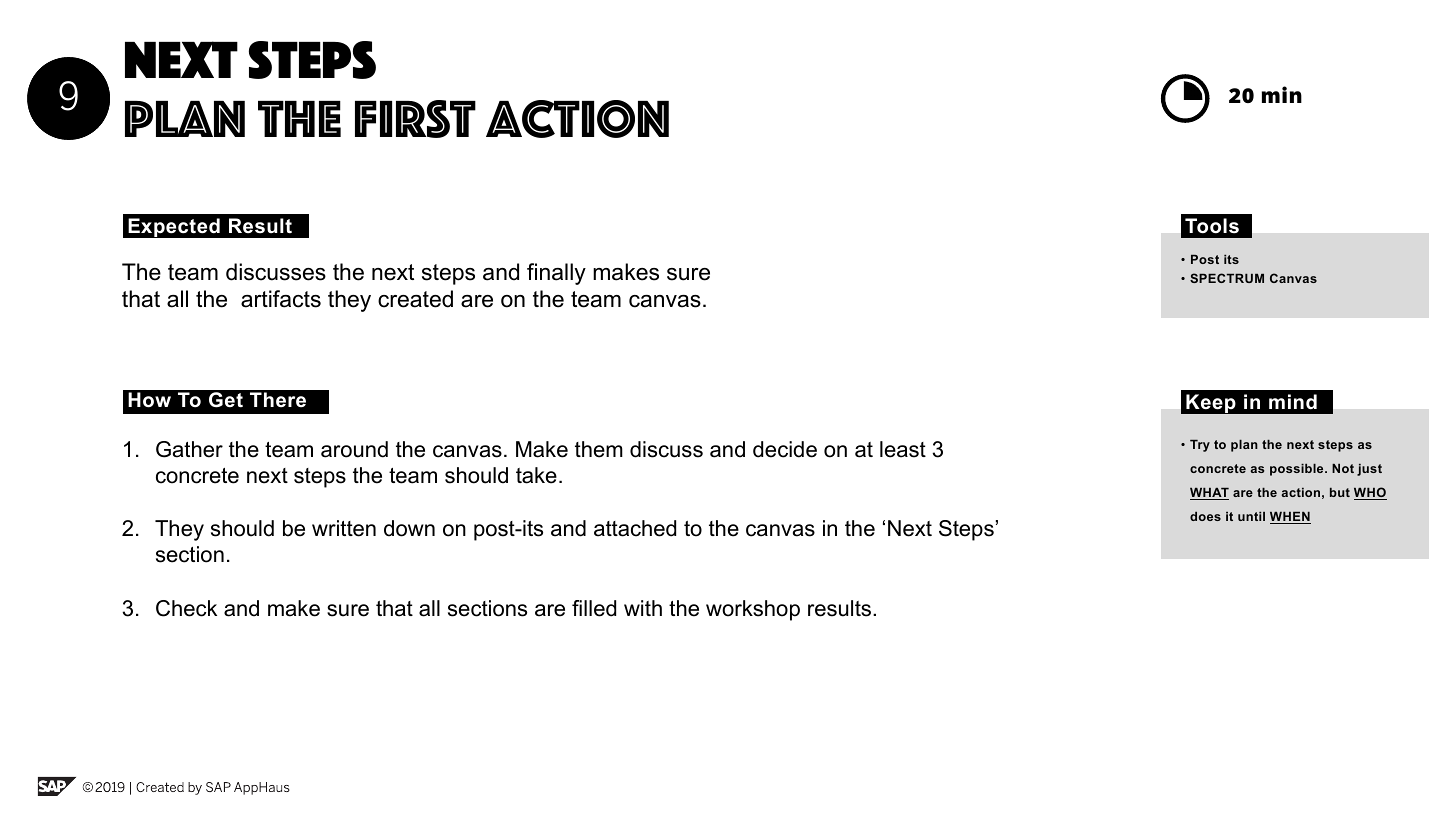 This screenshot has height=819, width=1456. I want to click on SPECTRUM, so click(1227, 278).
